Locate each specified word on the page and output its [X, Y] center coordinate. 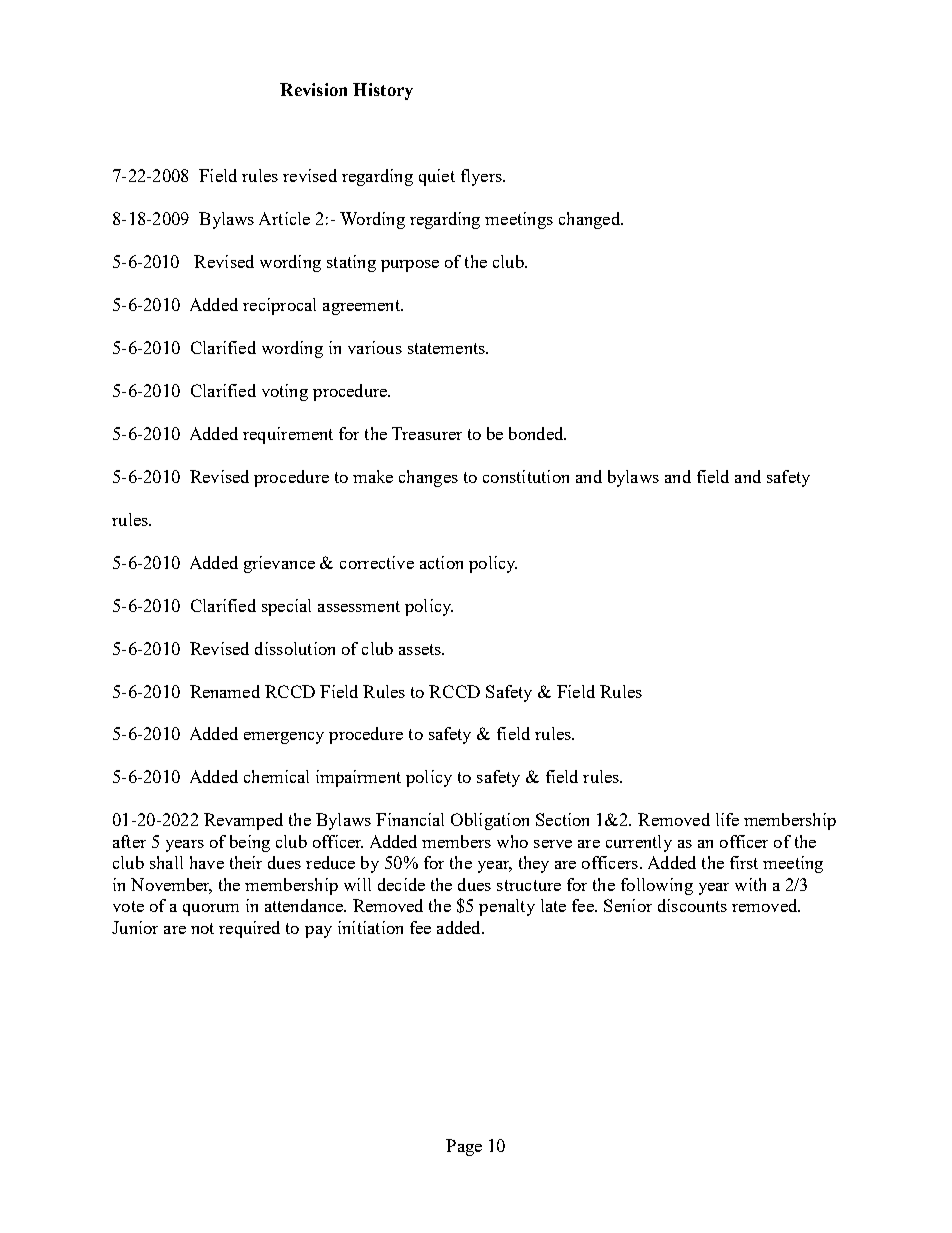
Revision [313, 89]
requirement [288, 435]
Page [464, 1147]
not [202, 928]
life [727, 819]
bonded [537, 433]
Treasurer [427, 433]
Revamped [243, 821]
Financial [410, 819]
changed [590, 220]
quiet [437, 177]
